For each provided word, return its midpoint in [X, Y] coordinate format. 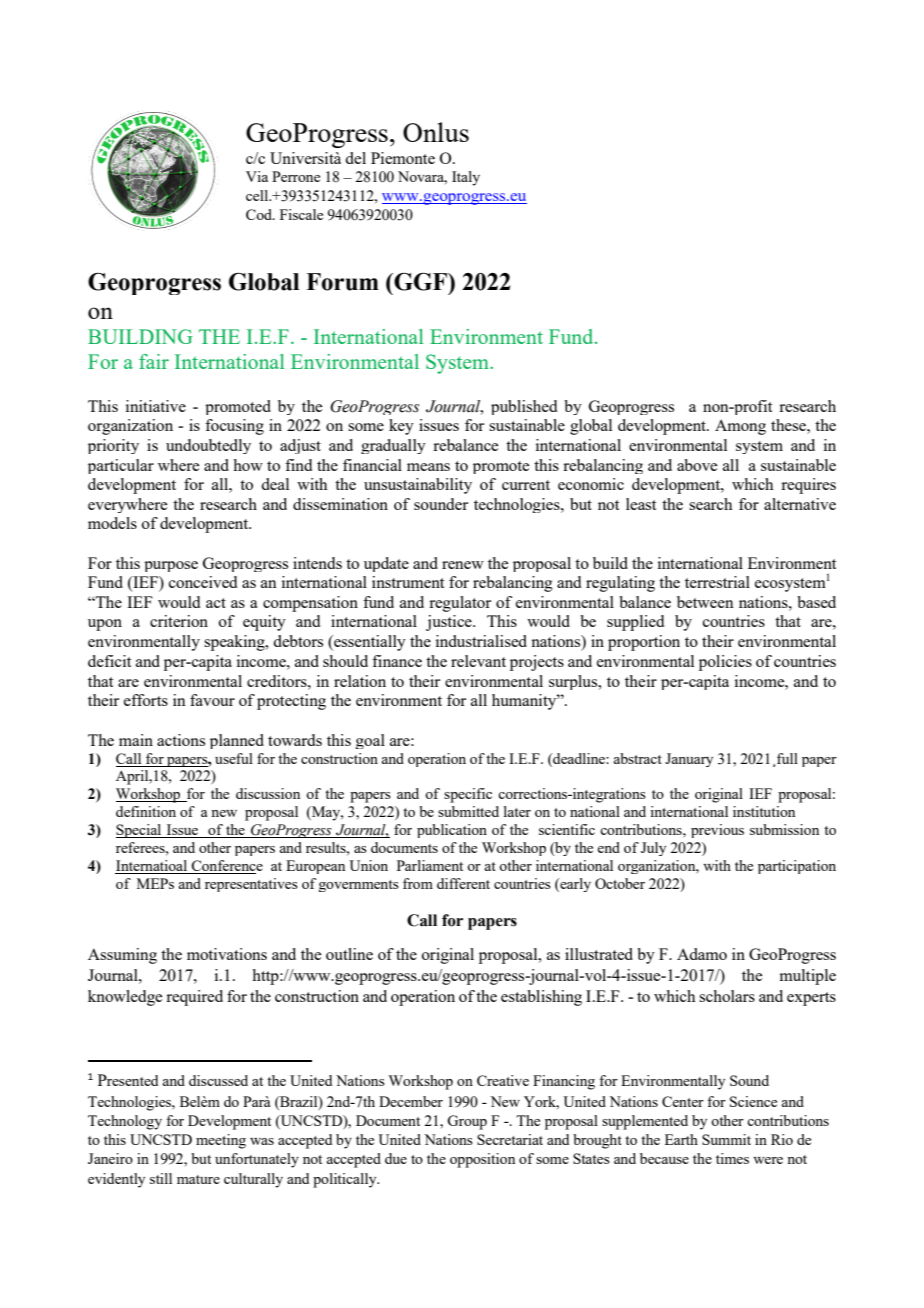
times [732, 1158]
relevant [478, 661]
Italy [466, 178]
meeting [221, 1141]
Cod [260, 214]
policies [725, 663]
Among [740, 427]
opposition [482, 1160]
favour [212, 700]
